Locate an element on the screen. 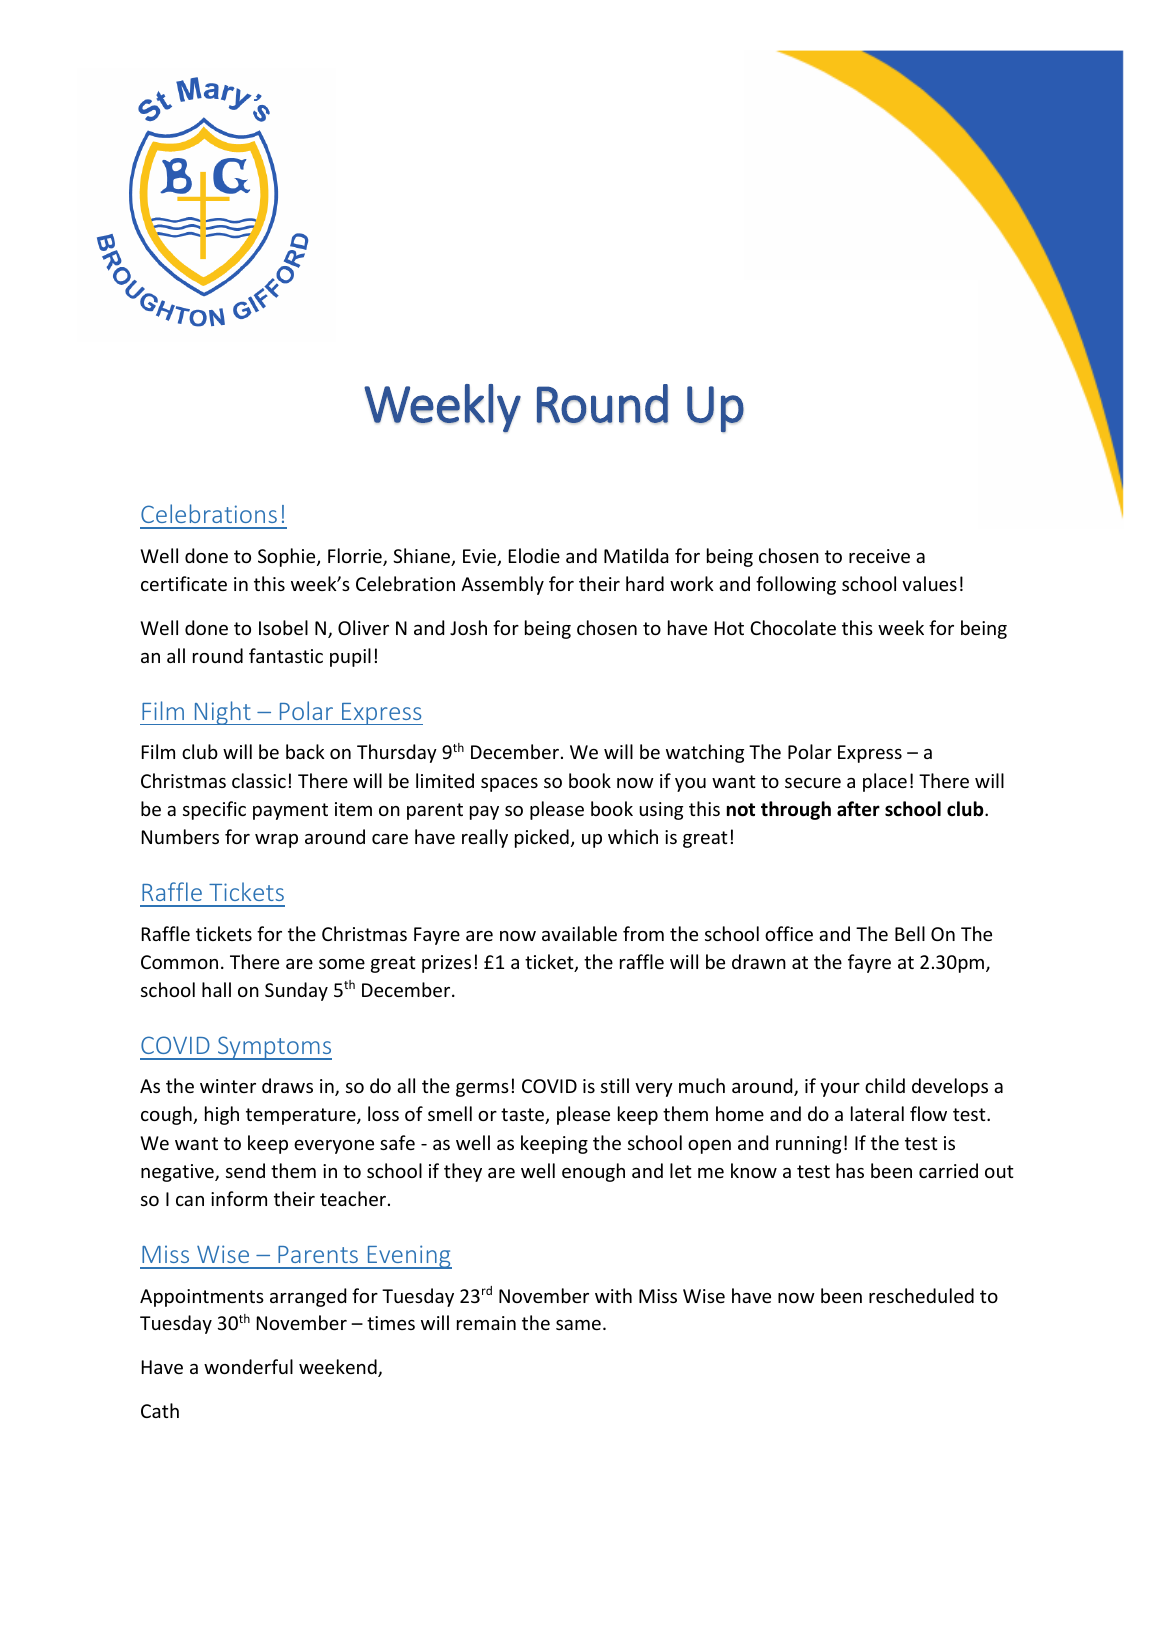 The height and width of the screenshot is (1638, 1158). values is located at coordinates (929, 583).
